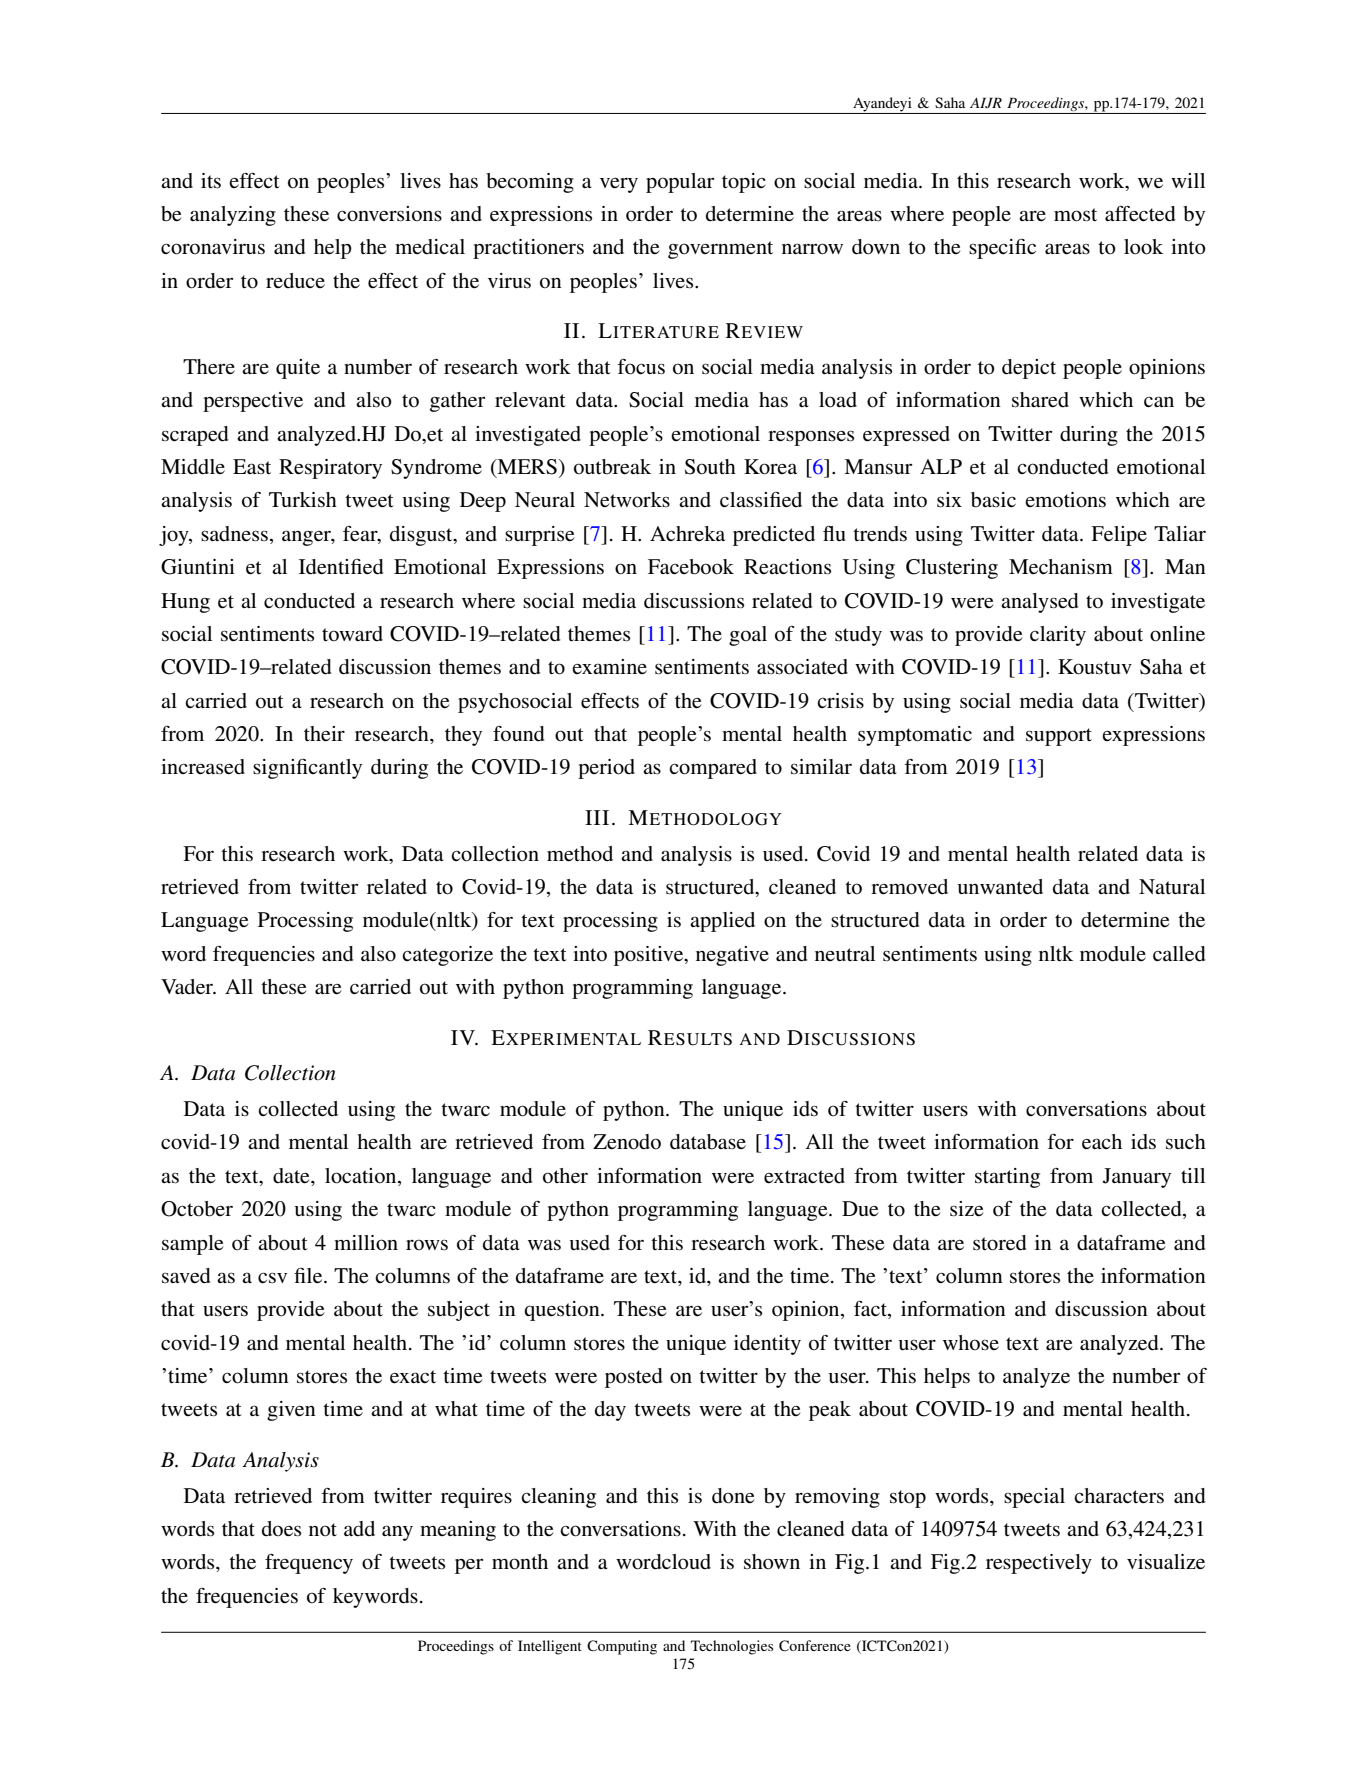 The height and width of the screenshot is (1769, 1367). Describe the element at coordinates (627, 1142) in the screenshot. I see `Zenodo` at that location.
